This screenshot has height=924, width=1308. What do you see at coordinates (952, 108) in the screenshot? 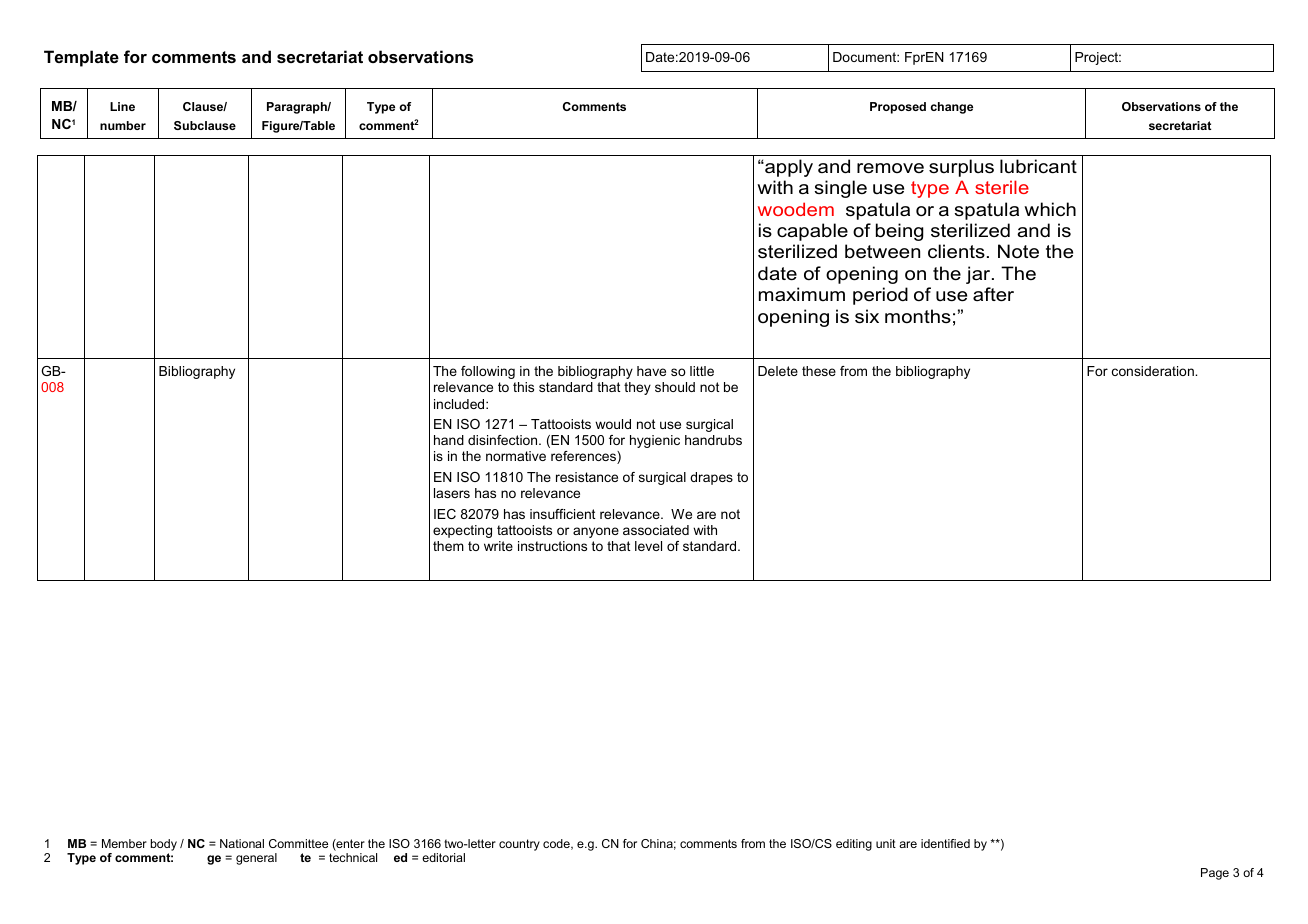
I see `change` at bounding box center [952, 108].
